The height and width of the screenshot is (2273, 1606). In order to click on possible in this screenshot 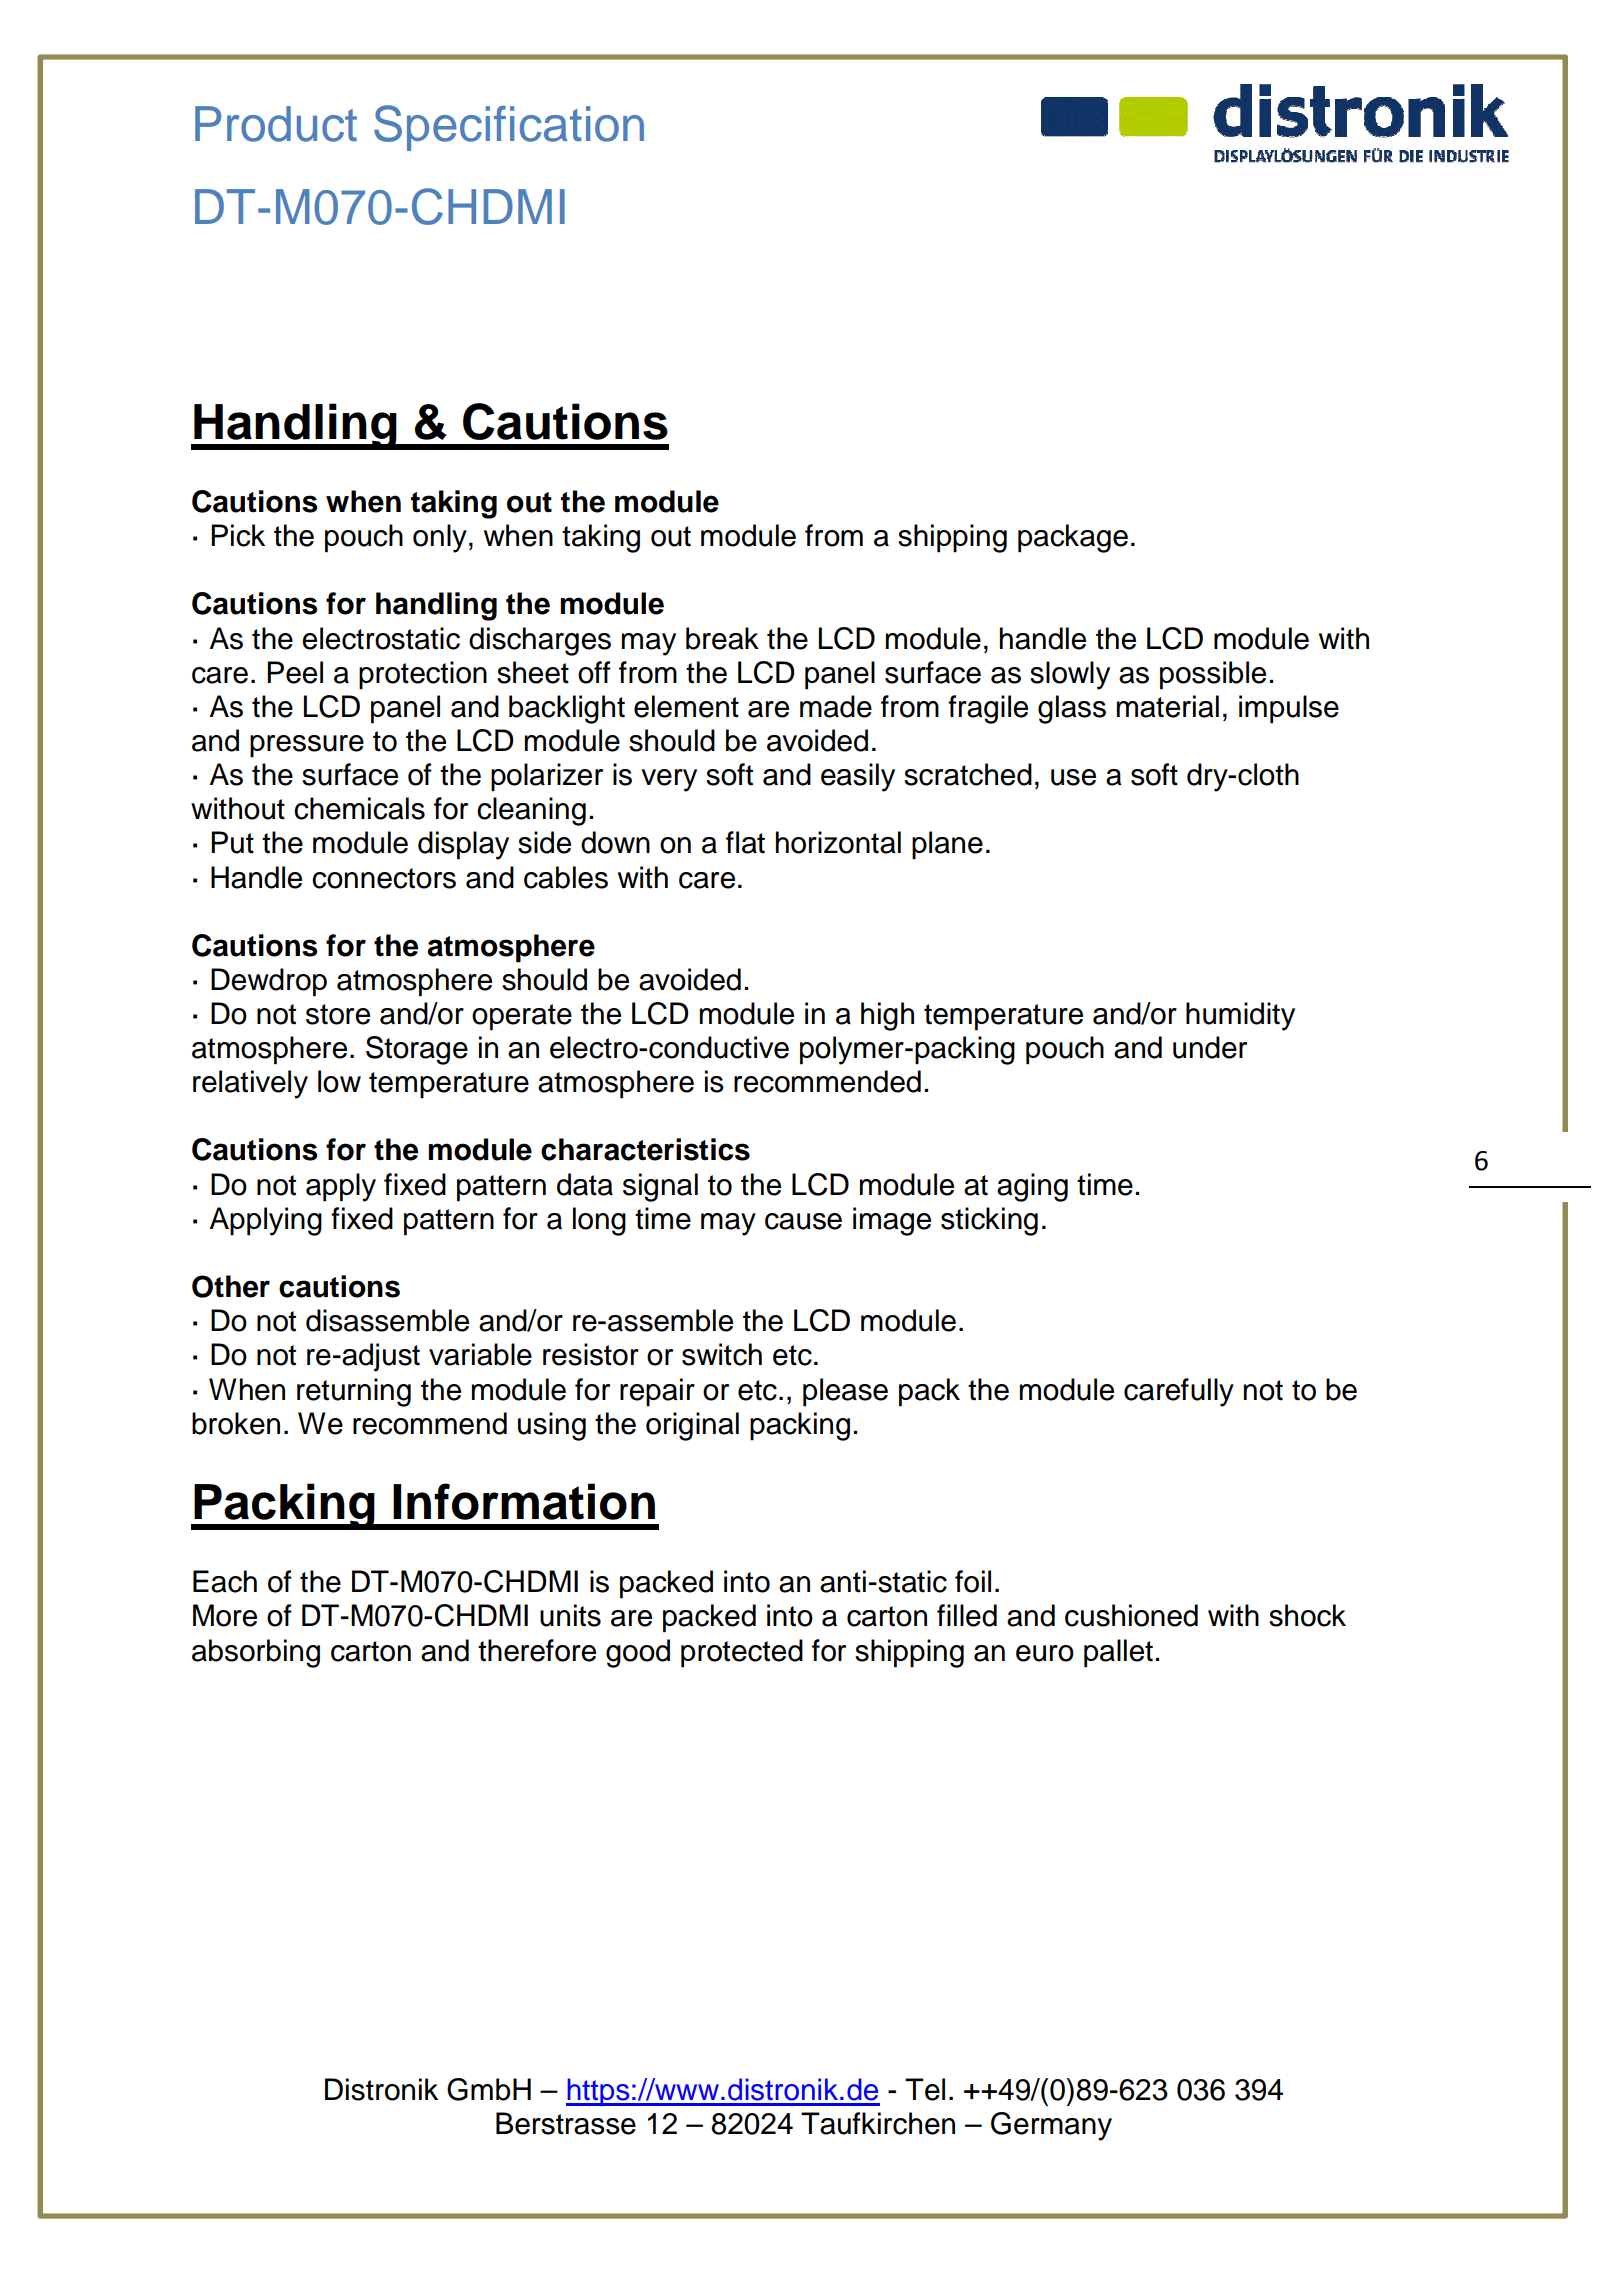, I will do `click(1213, 675)`.
